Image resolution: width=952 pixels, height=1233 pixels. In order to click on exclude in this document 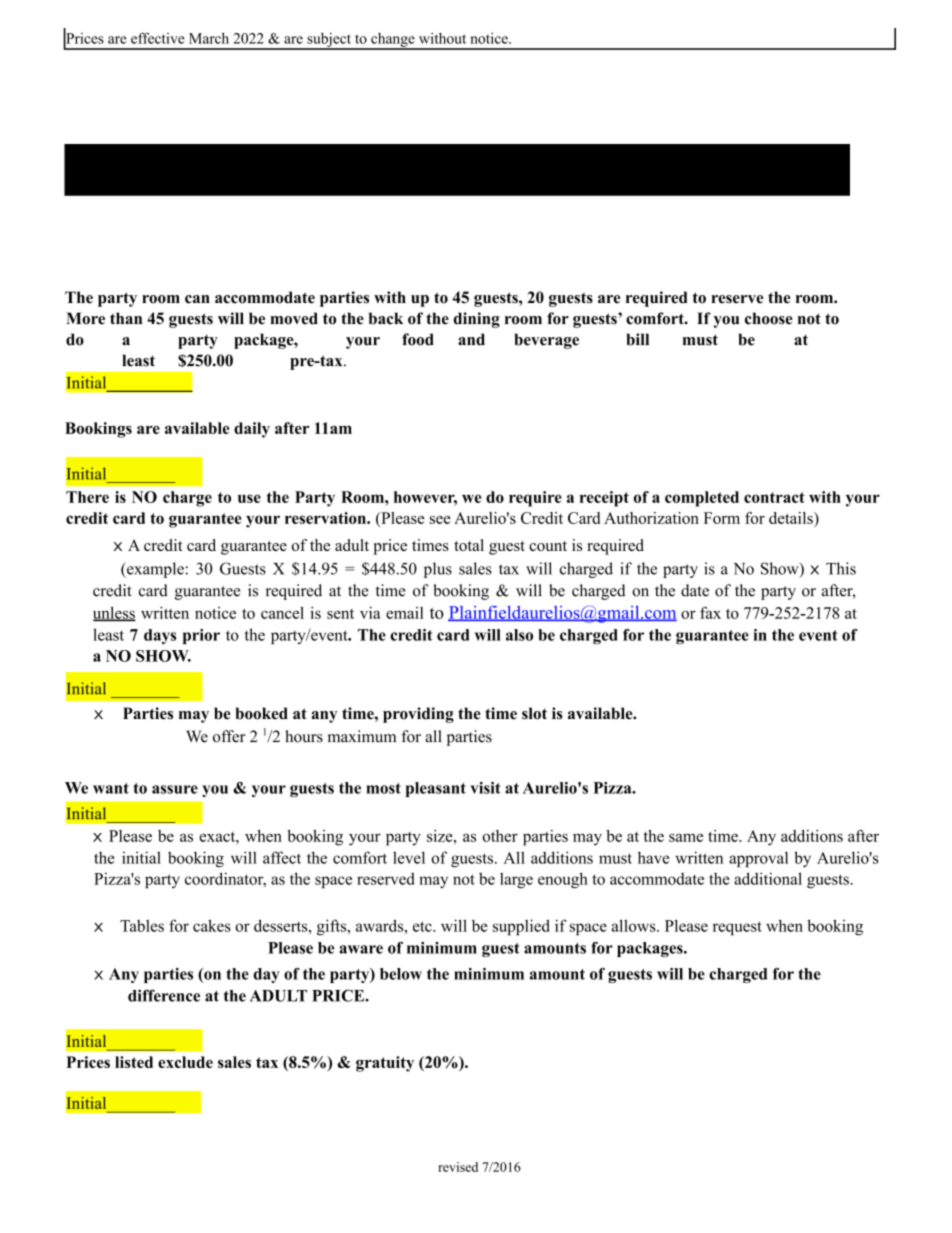, I will do `click(185, 1062)`.
